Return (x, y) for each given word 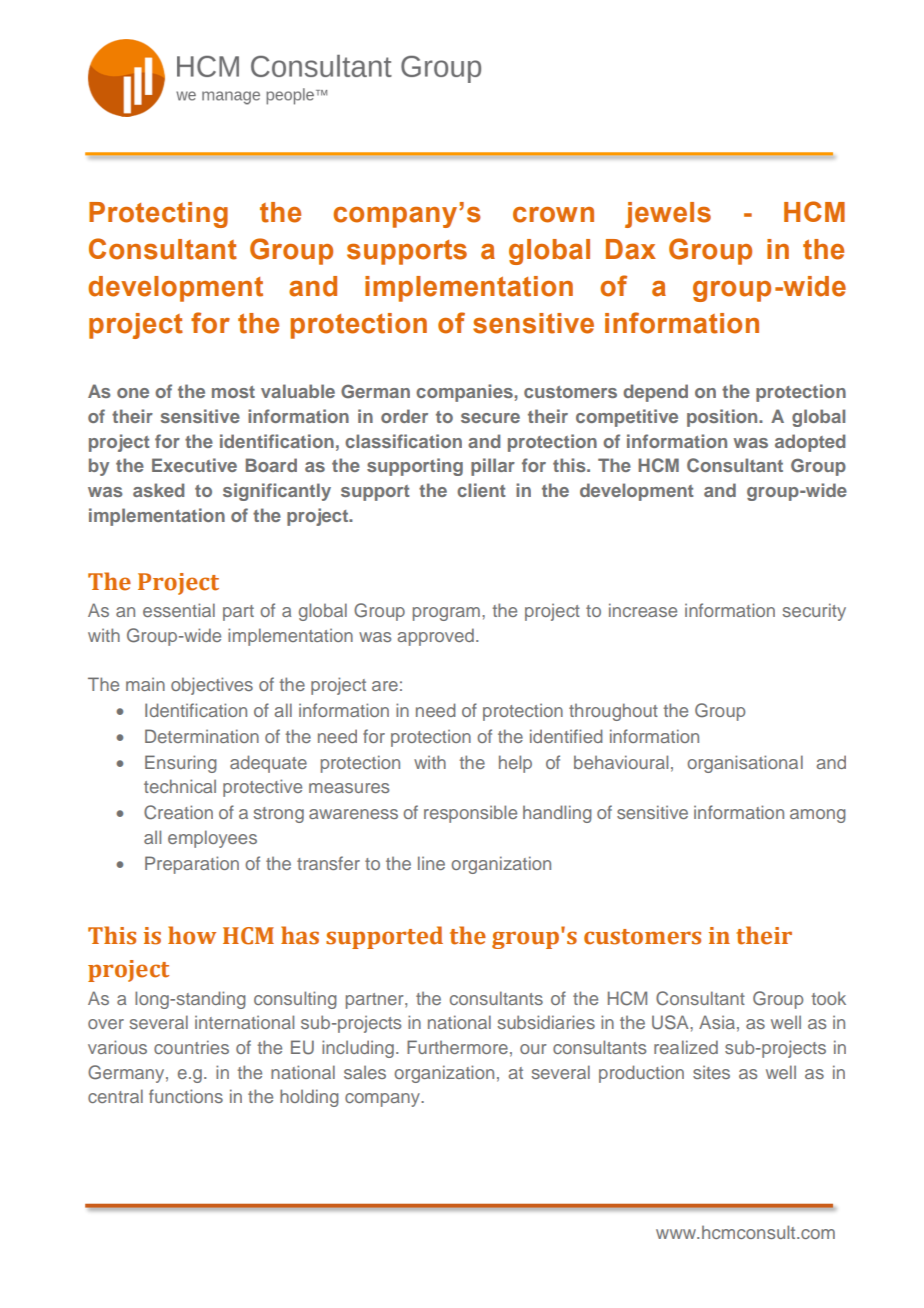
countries (191, 1047)
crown (553, 215)
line (431, 863)
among (818, 816)
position (723, 418)
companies (464, 393)
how (192, 935)
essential (179, 610)
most (233, 392)
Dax (631, 249)
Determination (202, 736)
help (515, 764)
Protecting (158, 215)
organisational (745, 764)
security (814, 612)
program (446, 614)
